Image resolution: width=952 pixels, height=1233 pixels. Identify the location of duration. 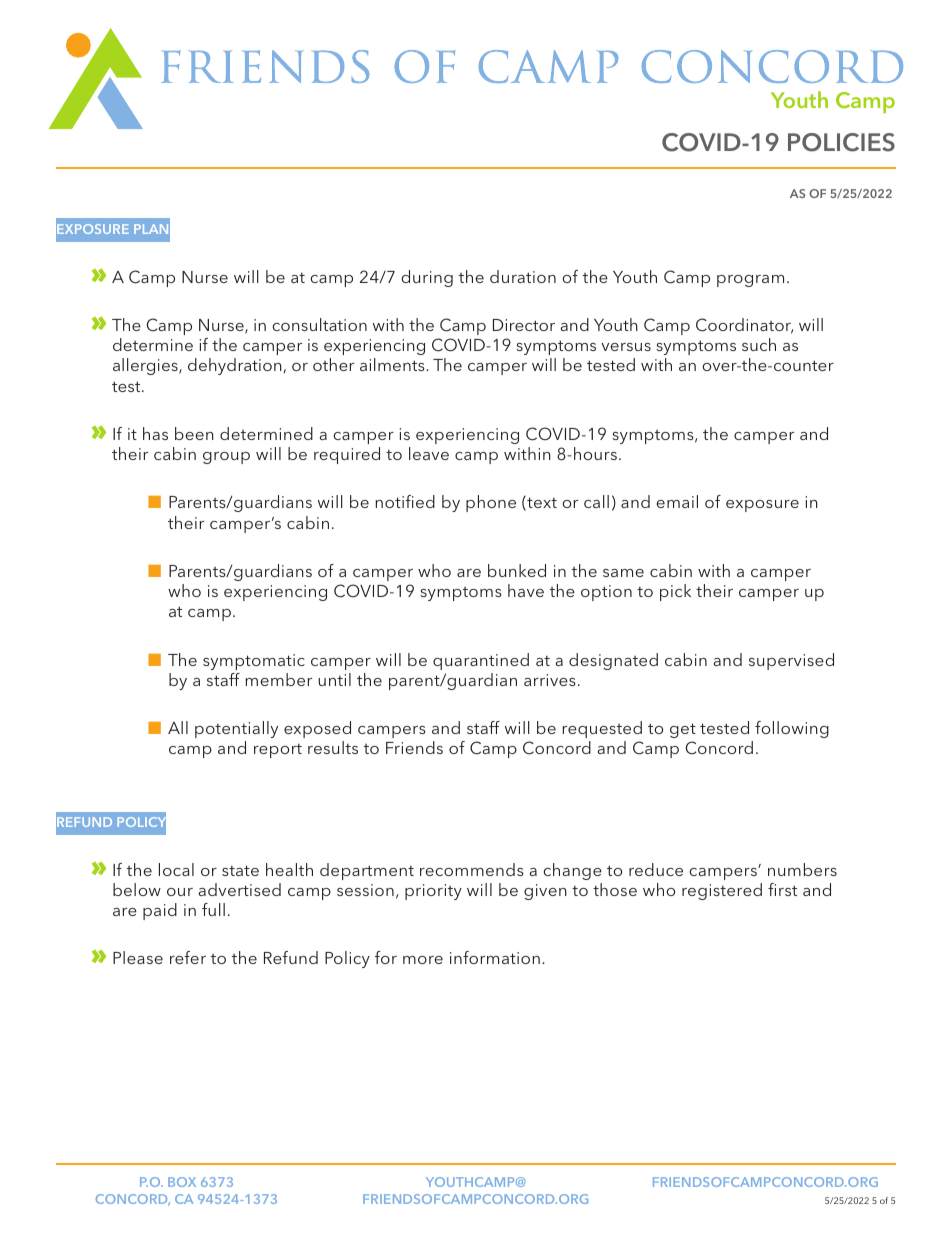
(523, 276).
